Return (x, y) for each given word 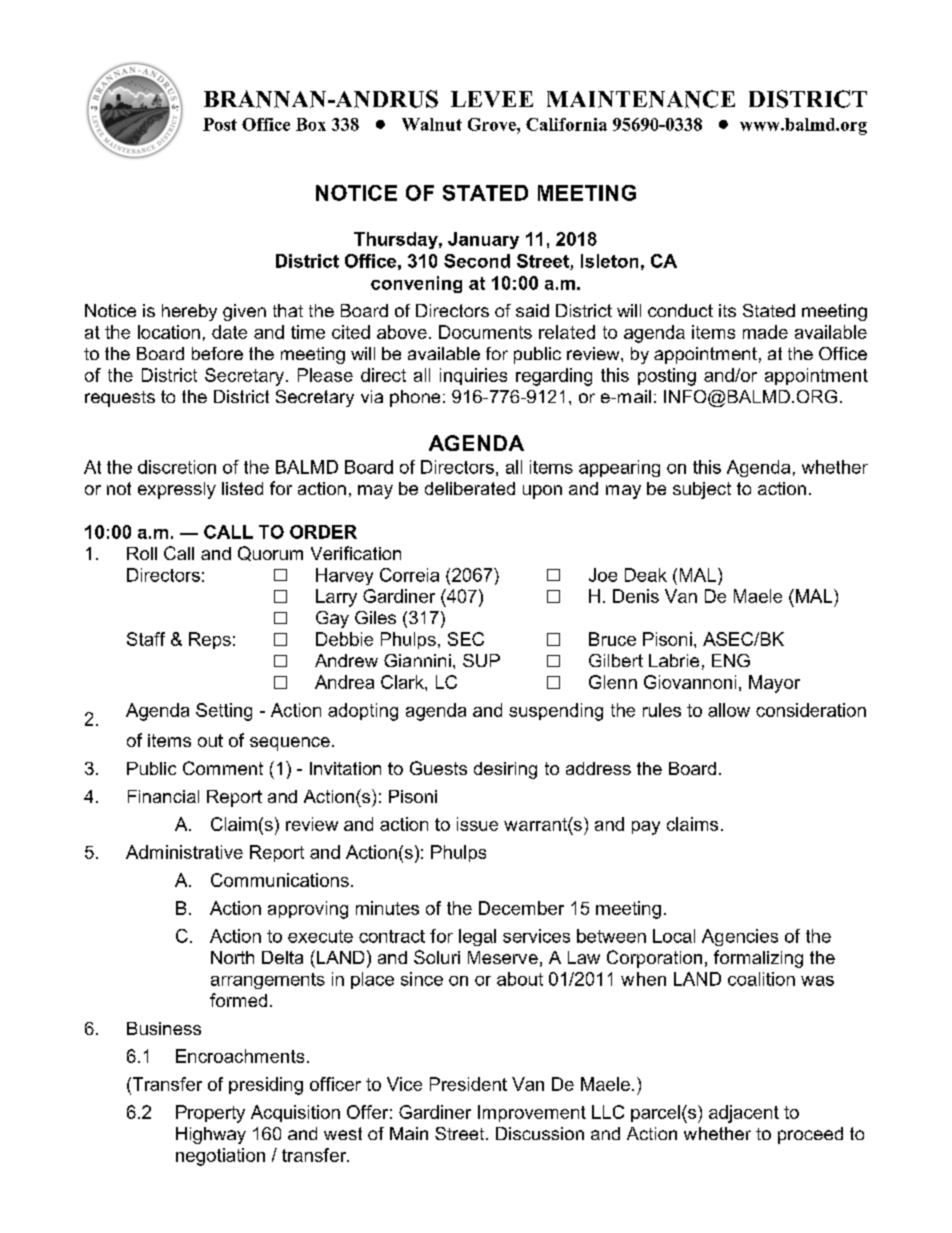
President (468, 1084)
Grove (493, 124)
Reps (210, 640)
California (566, 124)
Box (311, 124)
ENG (731, 660)
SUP (481, 660)
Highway (211, 1135)
